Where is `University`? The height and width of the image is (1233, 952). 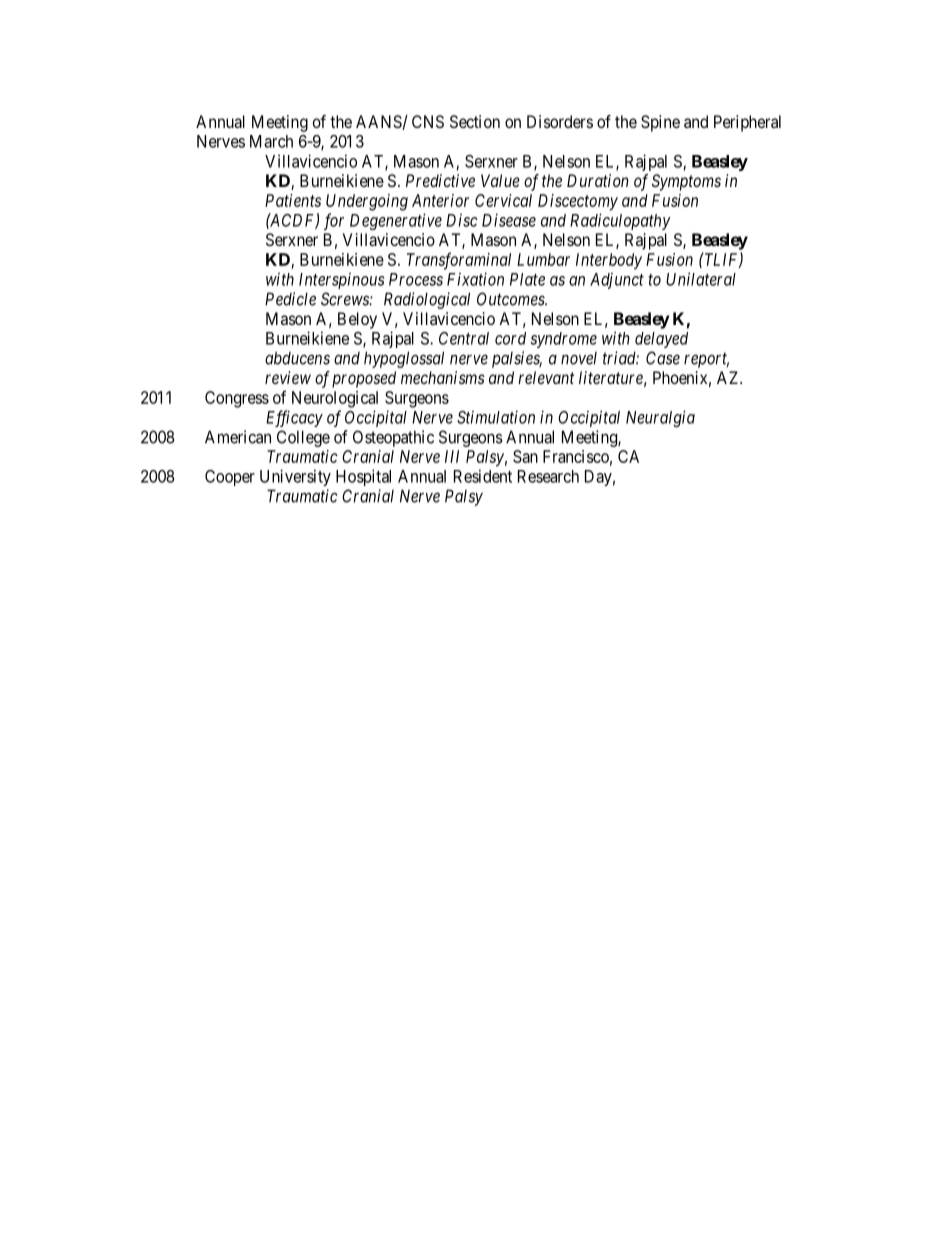 University is located at coordinates (295, 477).
